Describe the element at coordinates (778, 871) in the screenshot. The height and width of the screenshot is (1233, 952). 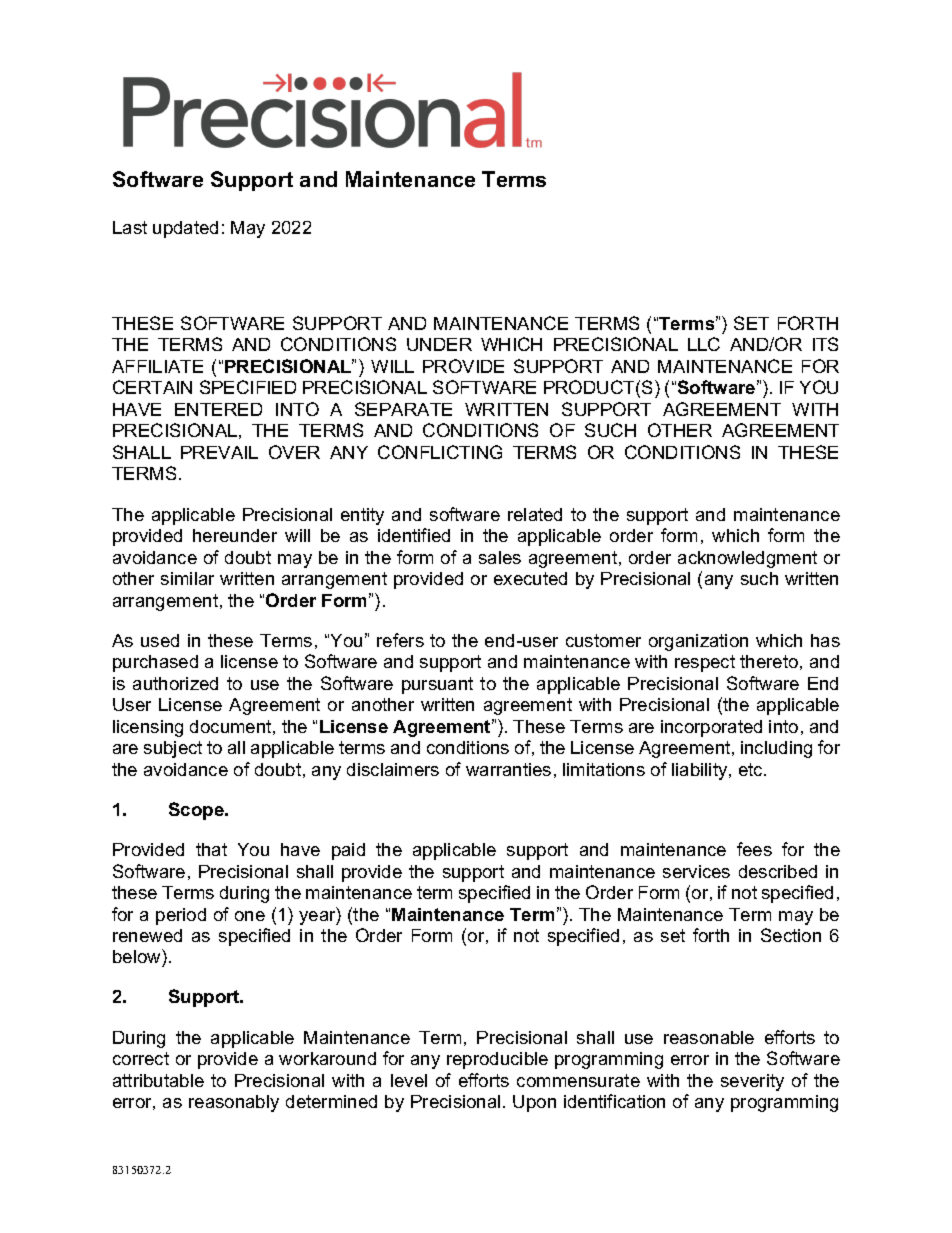
I see `described` at that location.
